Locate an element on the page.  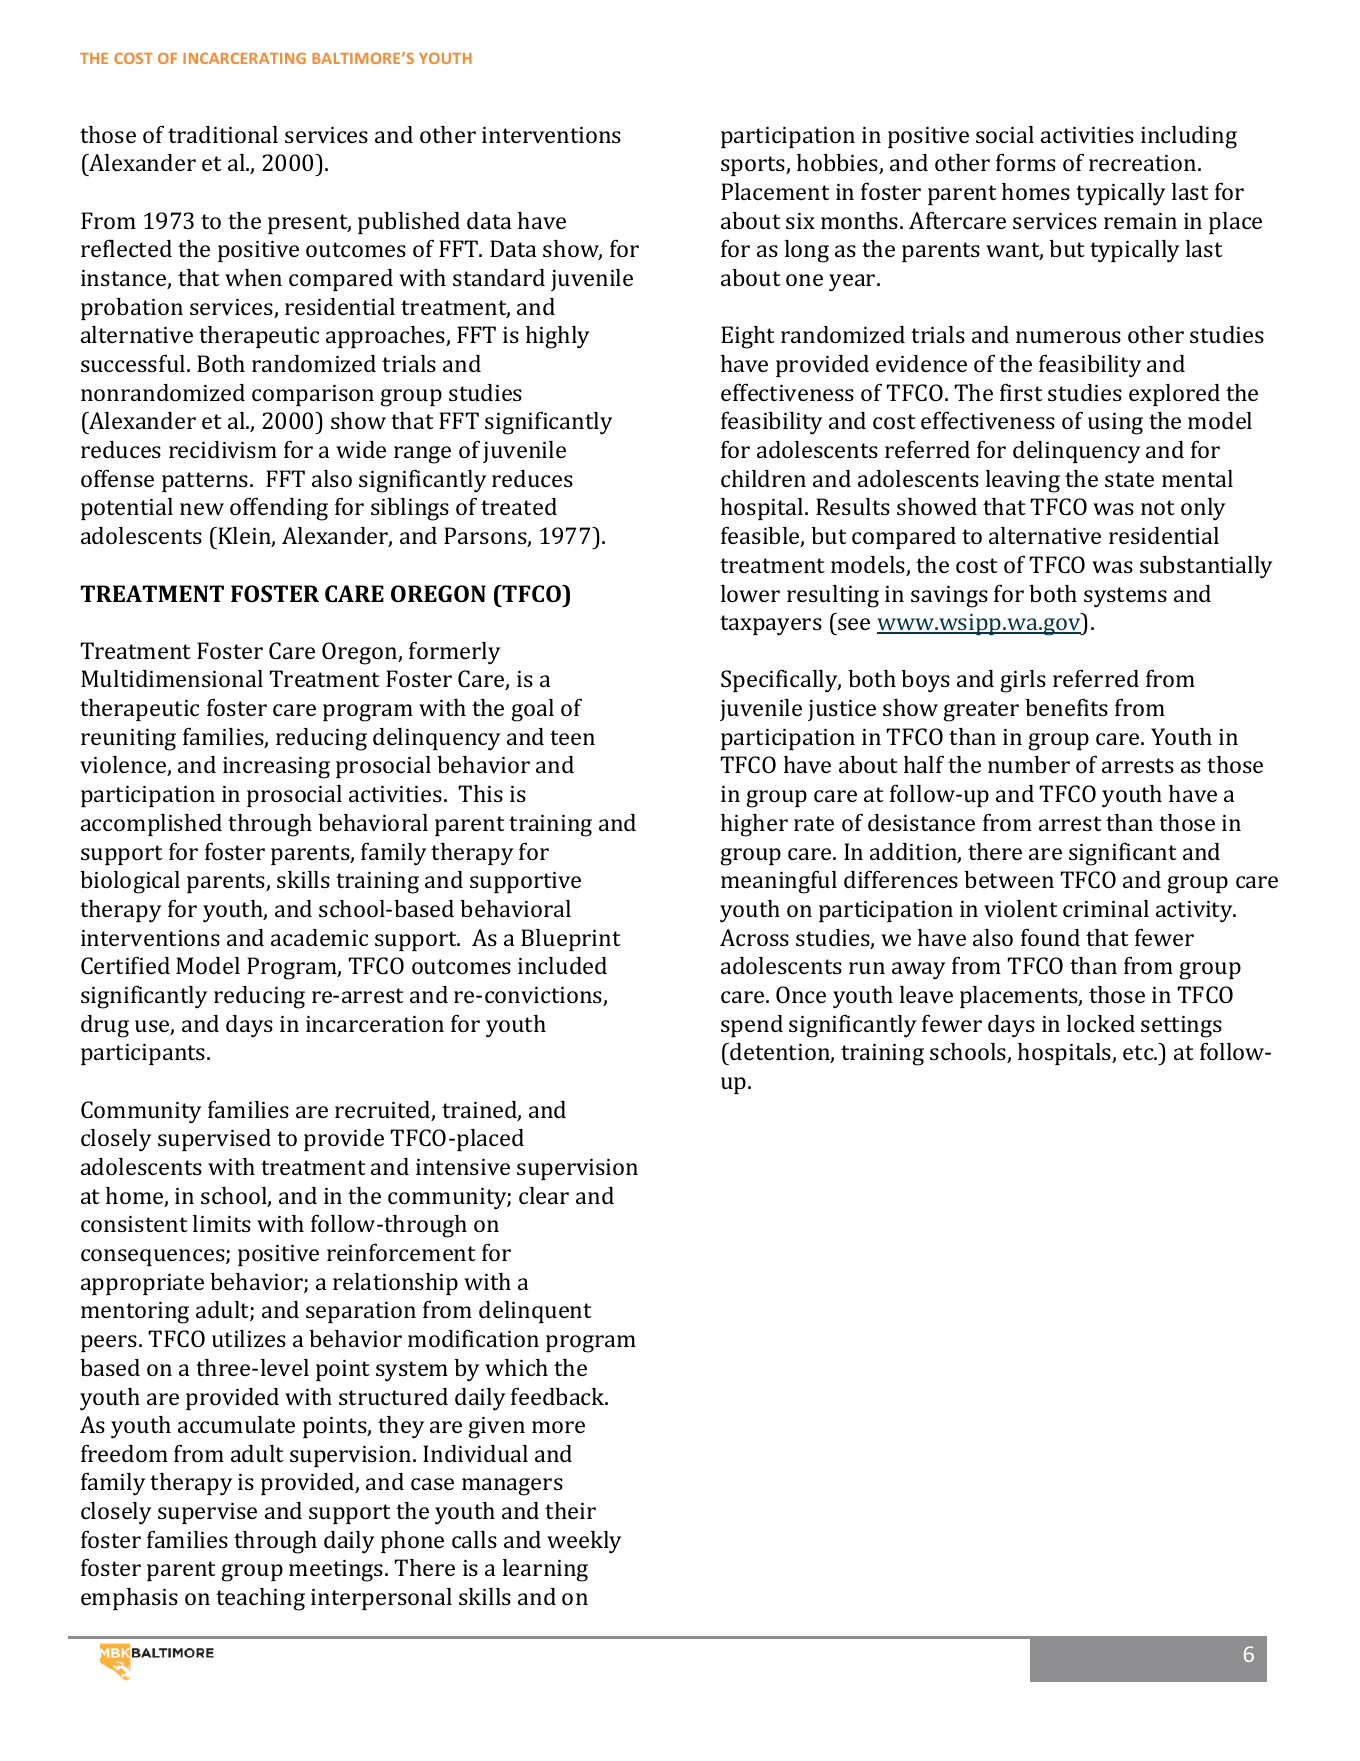
sports is located at coordinates (754, 166).
